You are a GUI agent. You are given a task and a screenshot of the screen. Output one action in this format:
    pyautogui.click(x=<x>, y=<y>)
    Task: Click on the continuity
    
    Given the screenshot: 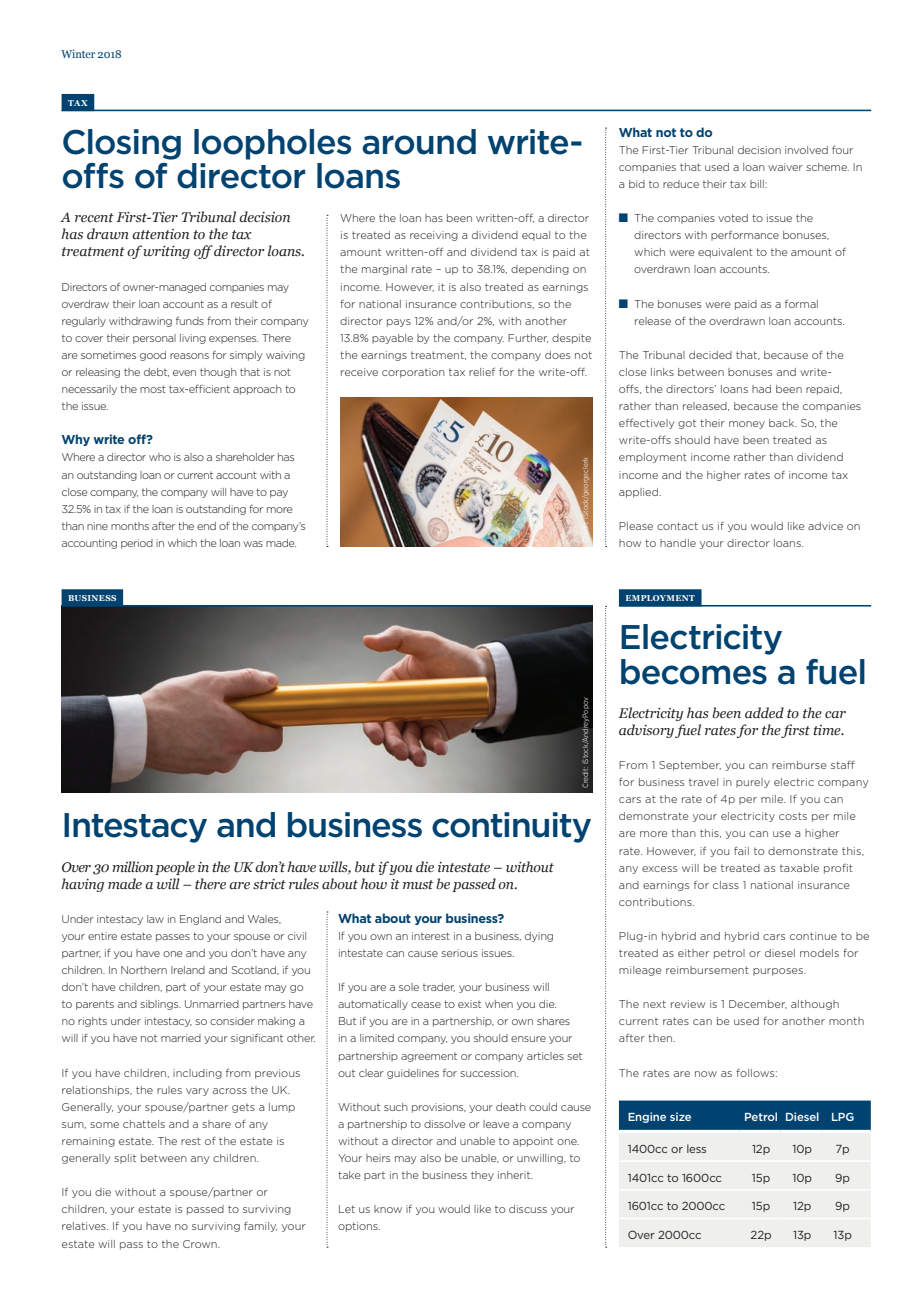 What is the action you would take?
    pyautogui.click(x=511, y=827)
